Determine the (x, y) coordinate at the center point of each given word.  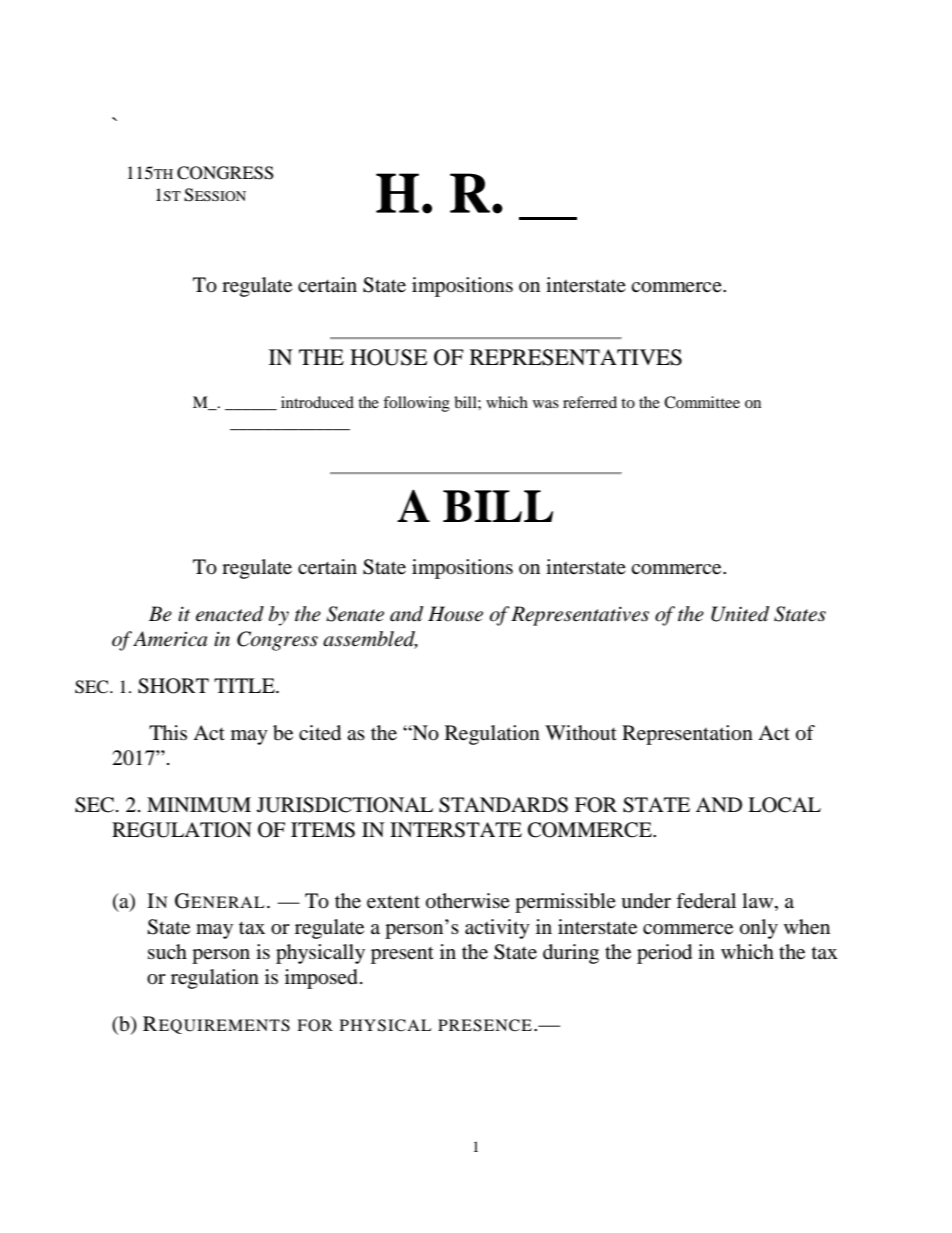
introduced (317, 402)
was (546, 404)
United (740, 614)
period (664, 954)
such (167, 951)
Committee (702, 402)
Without (581, 732)
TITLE (245, 685)
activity (497, 929)
